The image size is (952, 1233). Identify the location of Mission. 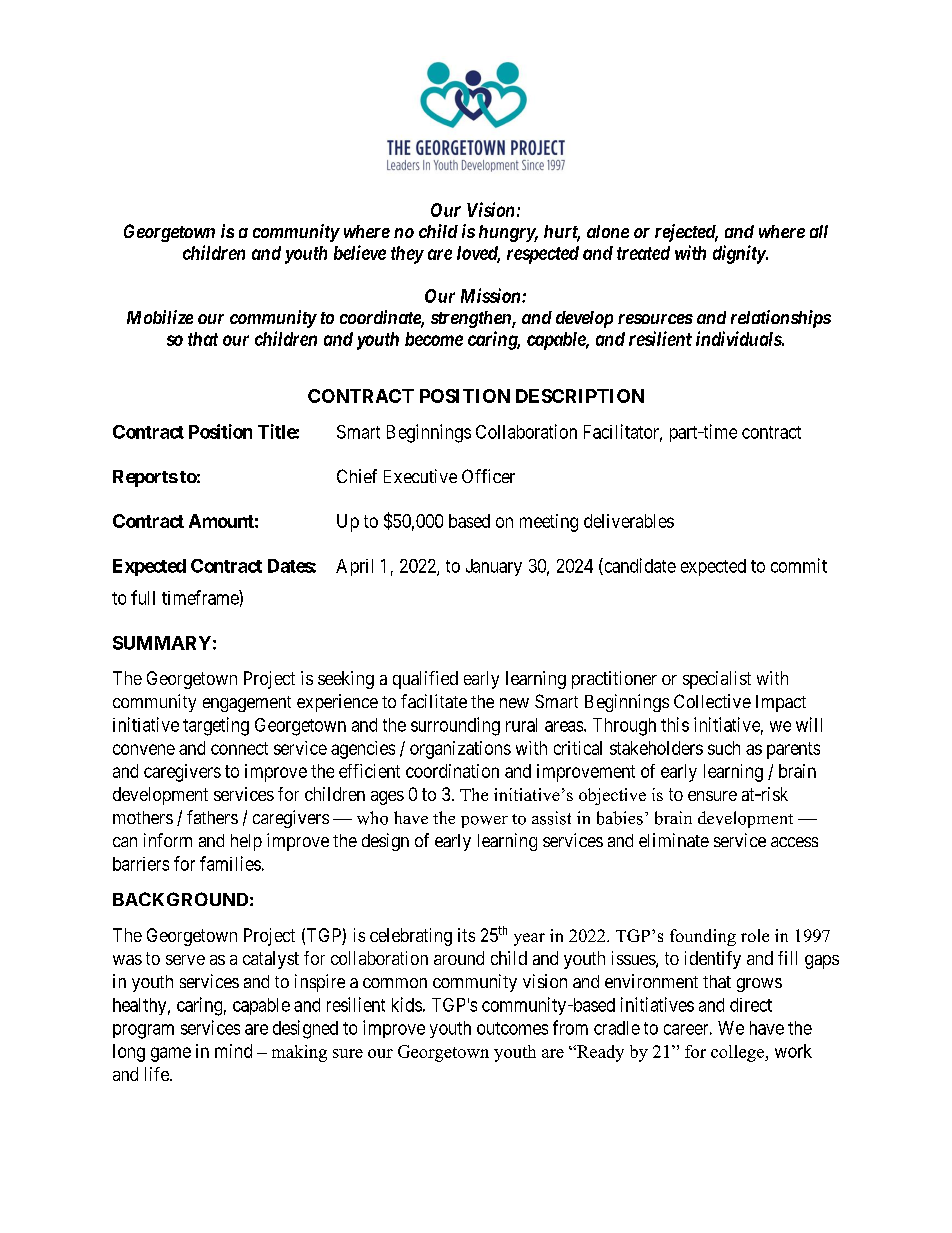
(492, 295).
